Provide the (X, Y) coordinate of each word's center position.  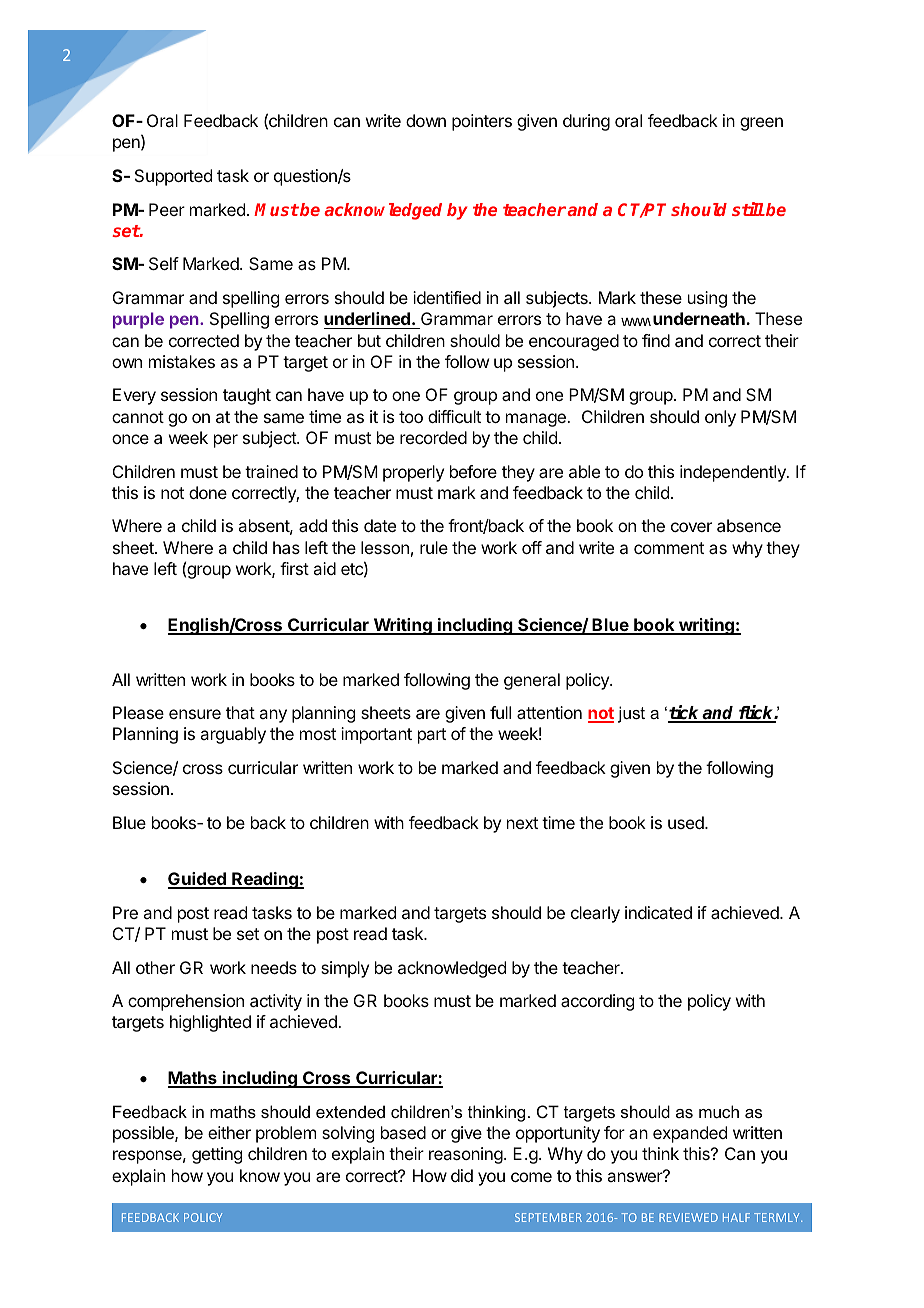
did (462, 1175)
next (522, 823)
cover (691, 527)
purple (138, 320)
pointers (482, 122)
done (208, 492)
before (473, 471)
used (687, 822)
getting (217, 1155)
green (761, 124)
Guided (198, 880)
